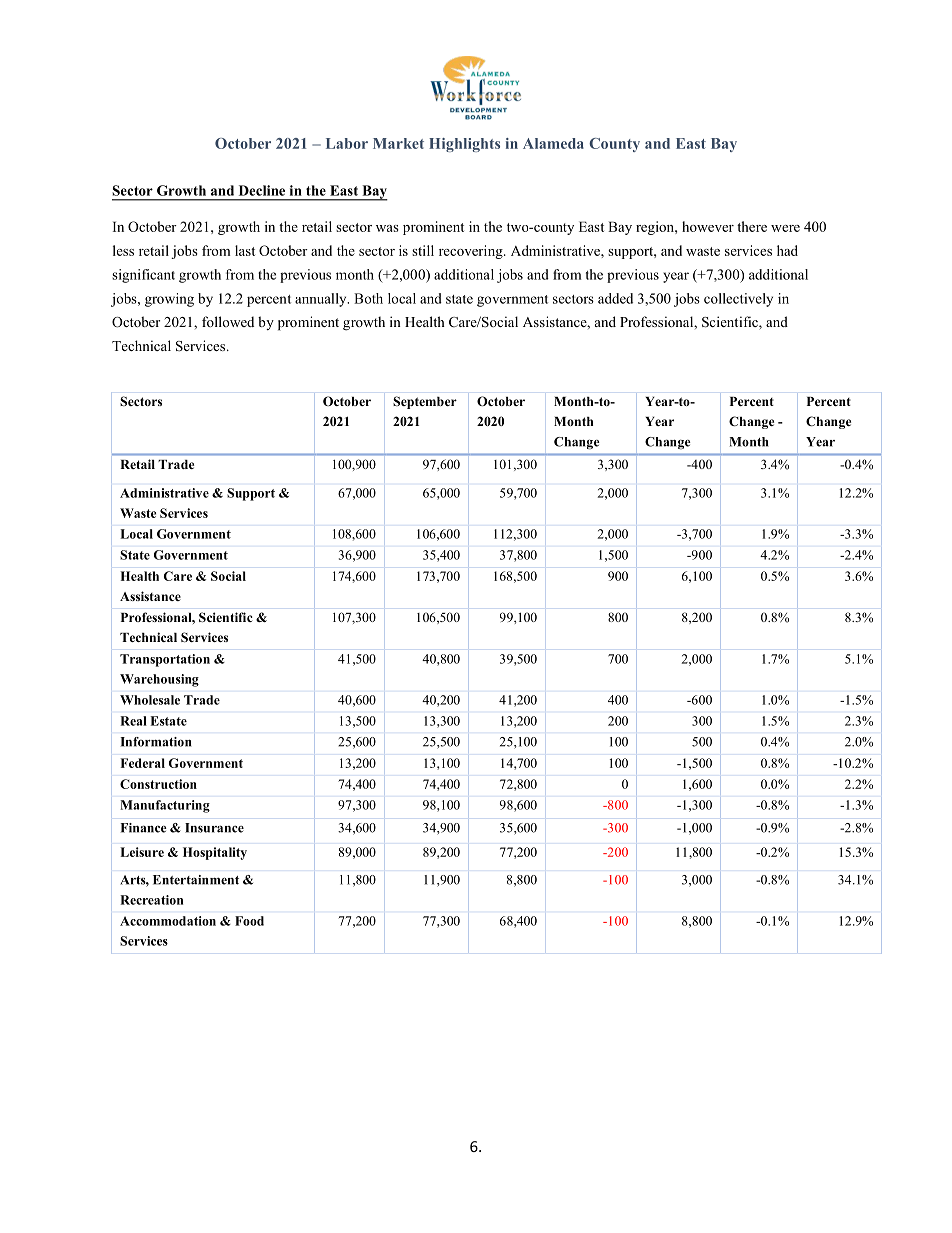 Image resolution: width=952 pixels, height=1233 pixels. What do you see at coordinates (228, 321) in the document?
I see `followed` at bounding box center [228, 321].
